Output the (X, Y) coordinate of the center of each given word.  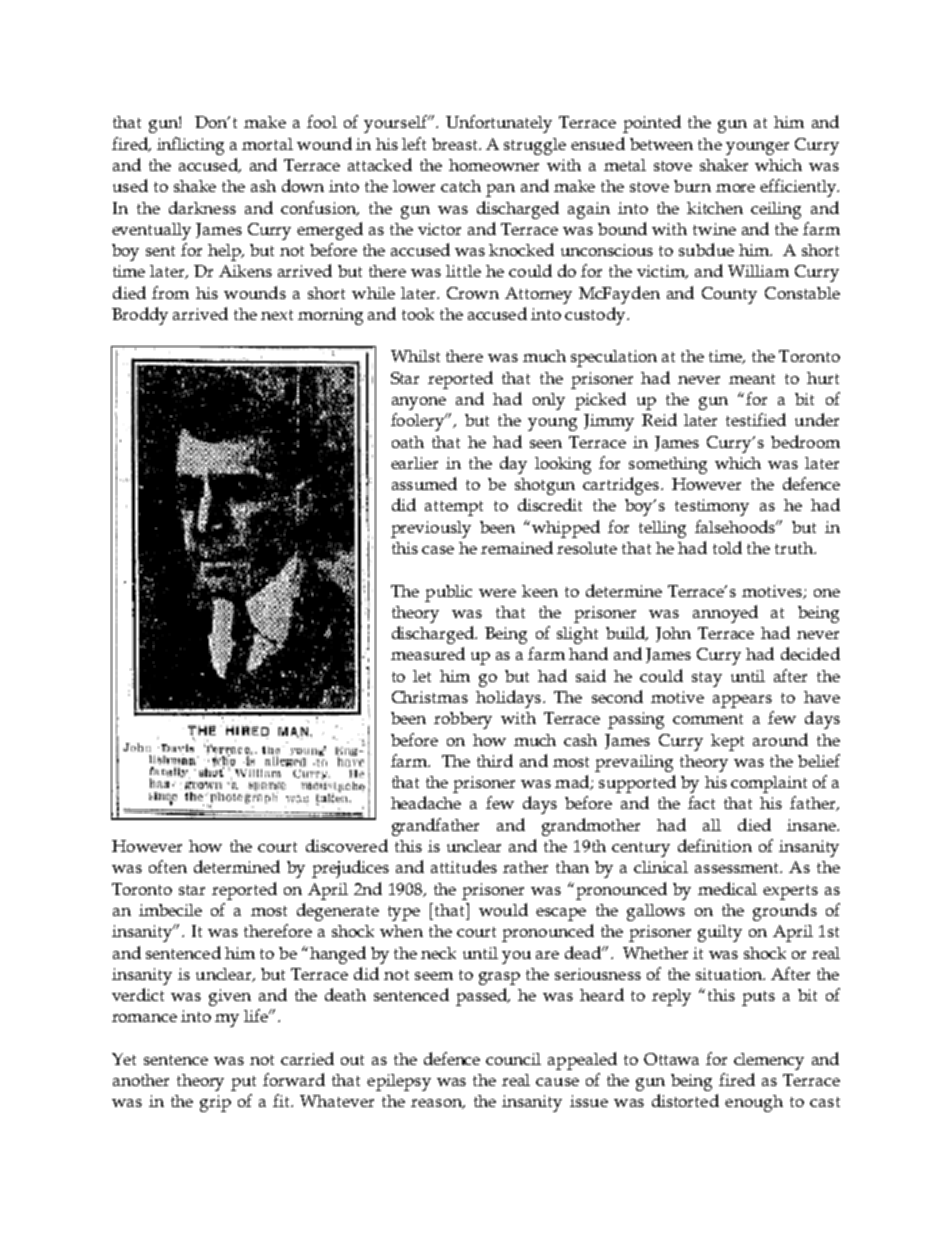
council (513, 1059)
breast (456, 144)
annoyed (725, 614)
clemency (769, 1061)
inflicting (190, 146)
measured (428, 653)
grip (215, 1103)
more (735, 188)
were (497, 593)
